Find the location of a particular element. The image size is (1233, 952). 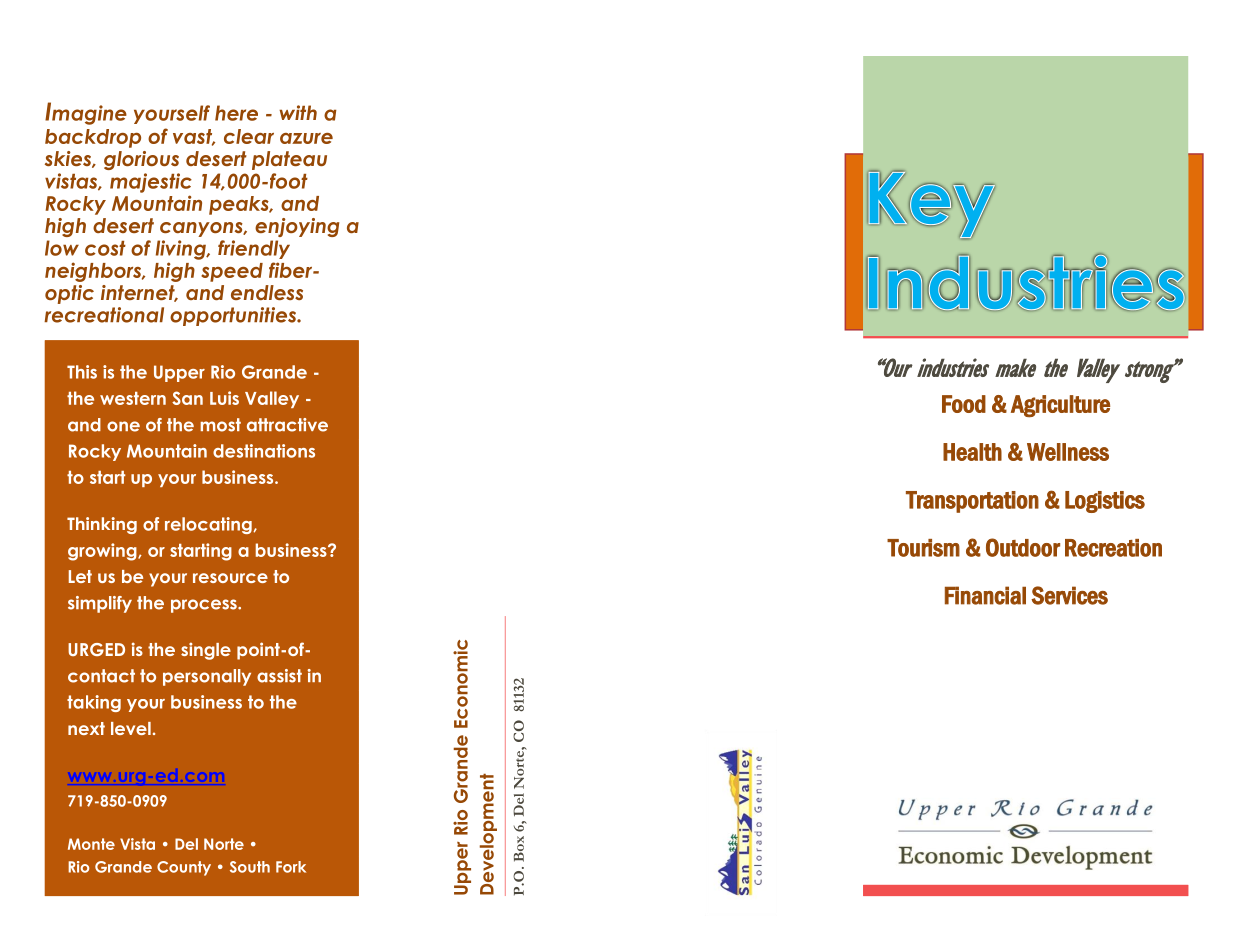

Financial is located at coordinates (985, 595).
